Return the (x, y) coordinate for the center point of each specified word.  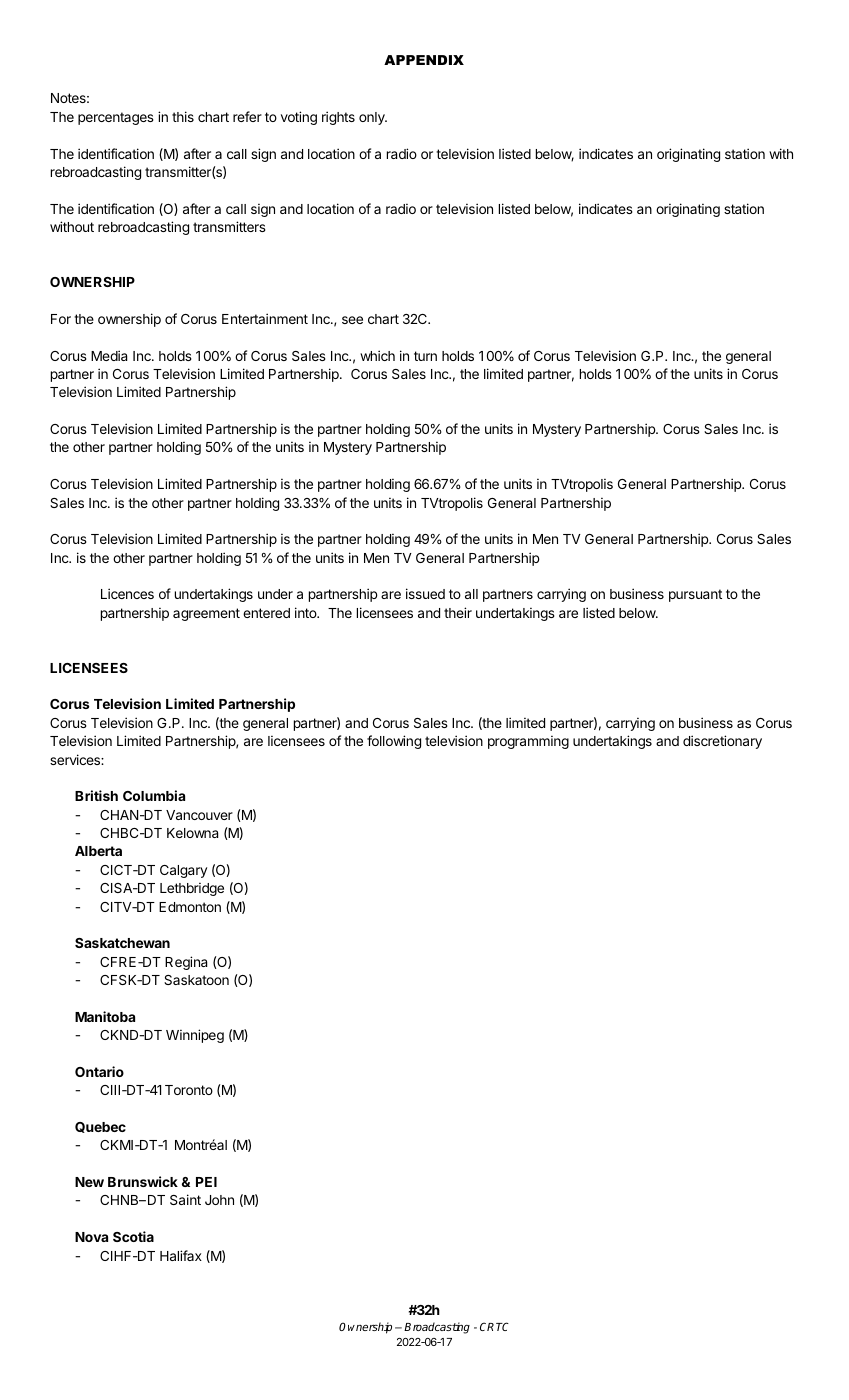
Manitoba (105, 1016)
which (377, 355)
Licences (127, 593)
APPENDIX (424, 60)
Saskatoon (196, 980)
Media (109, 355)
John (219, 1200)
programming (528, 742)
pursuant (695, 595)
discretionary (722, 742)
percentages (116, 118)
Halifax (181, 1255)
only (373, 118)
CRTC (494, 1326)
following (394, 742)
